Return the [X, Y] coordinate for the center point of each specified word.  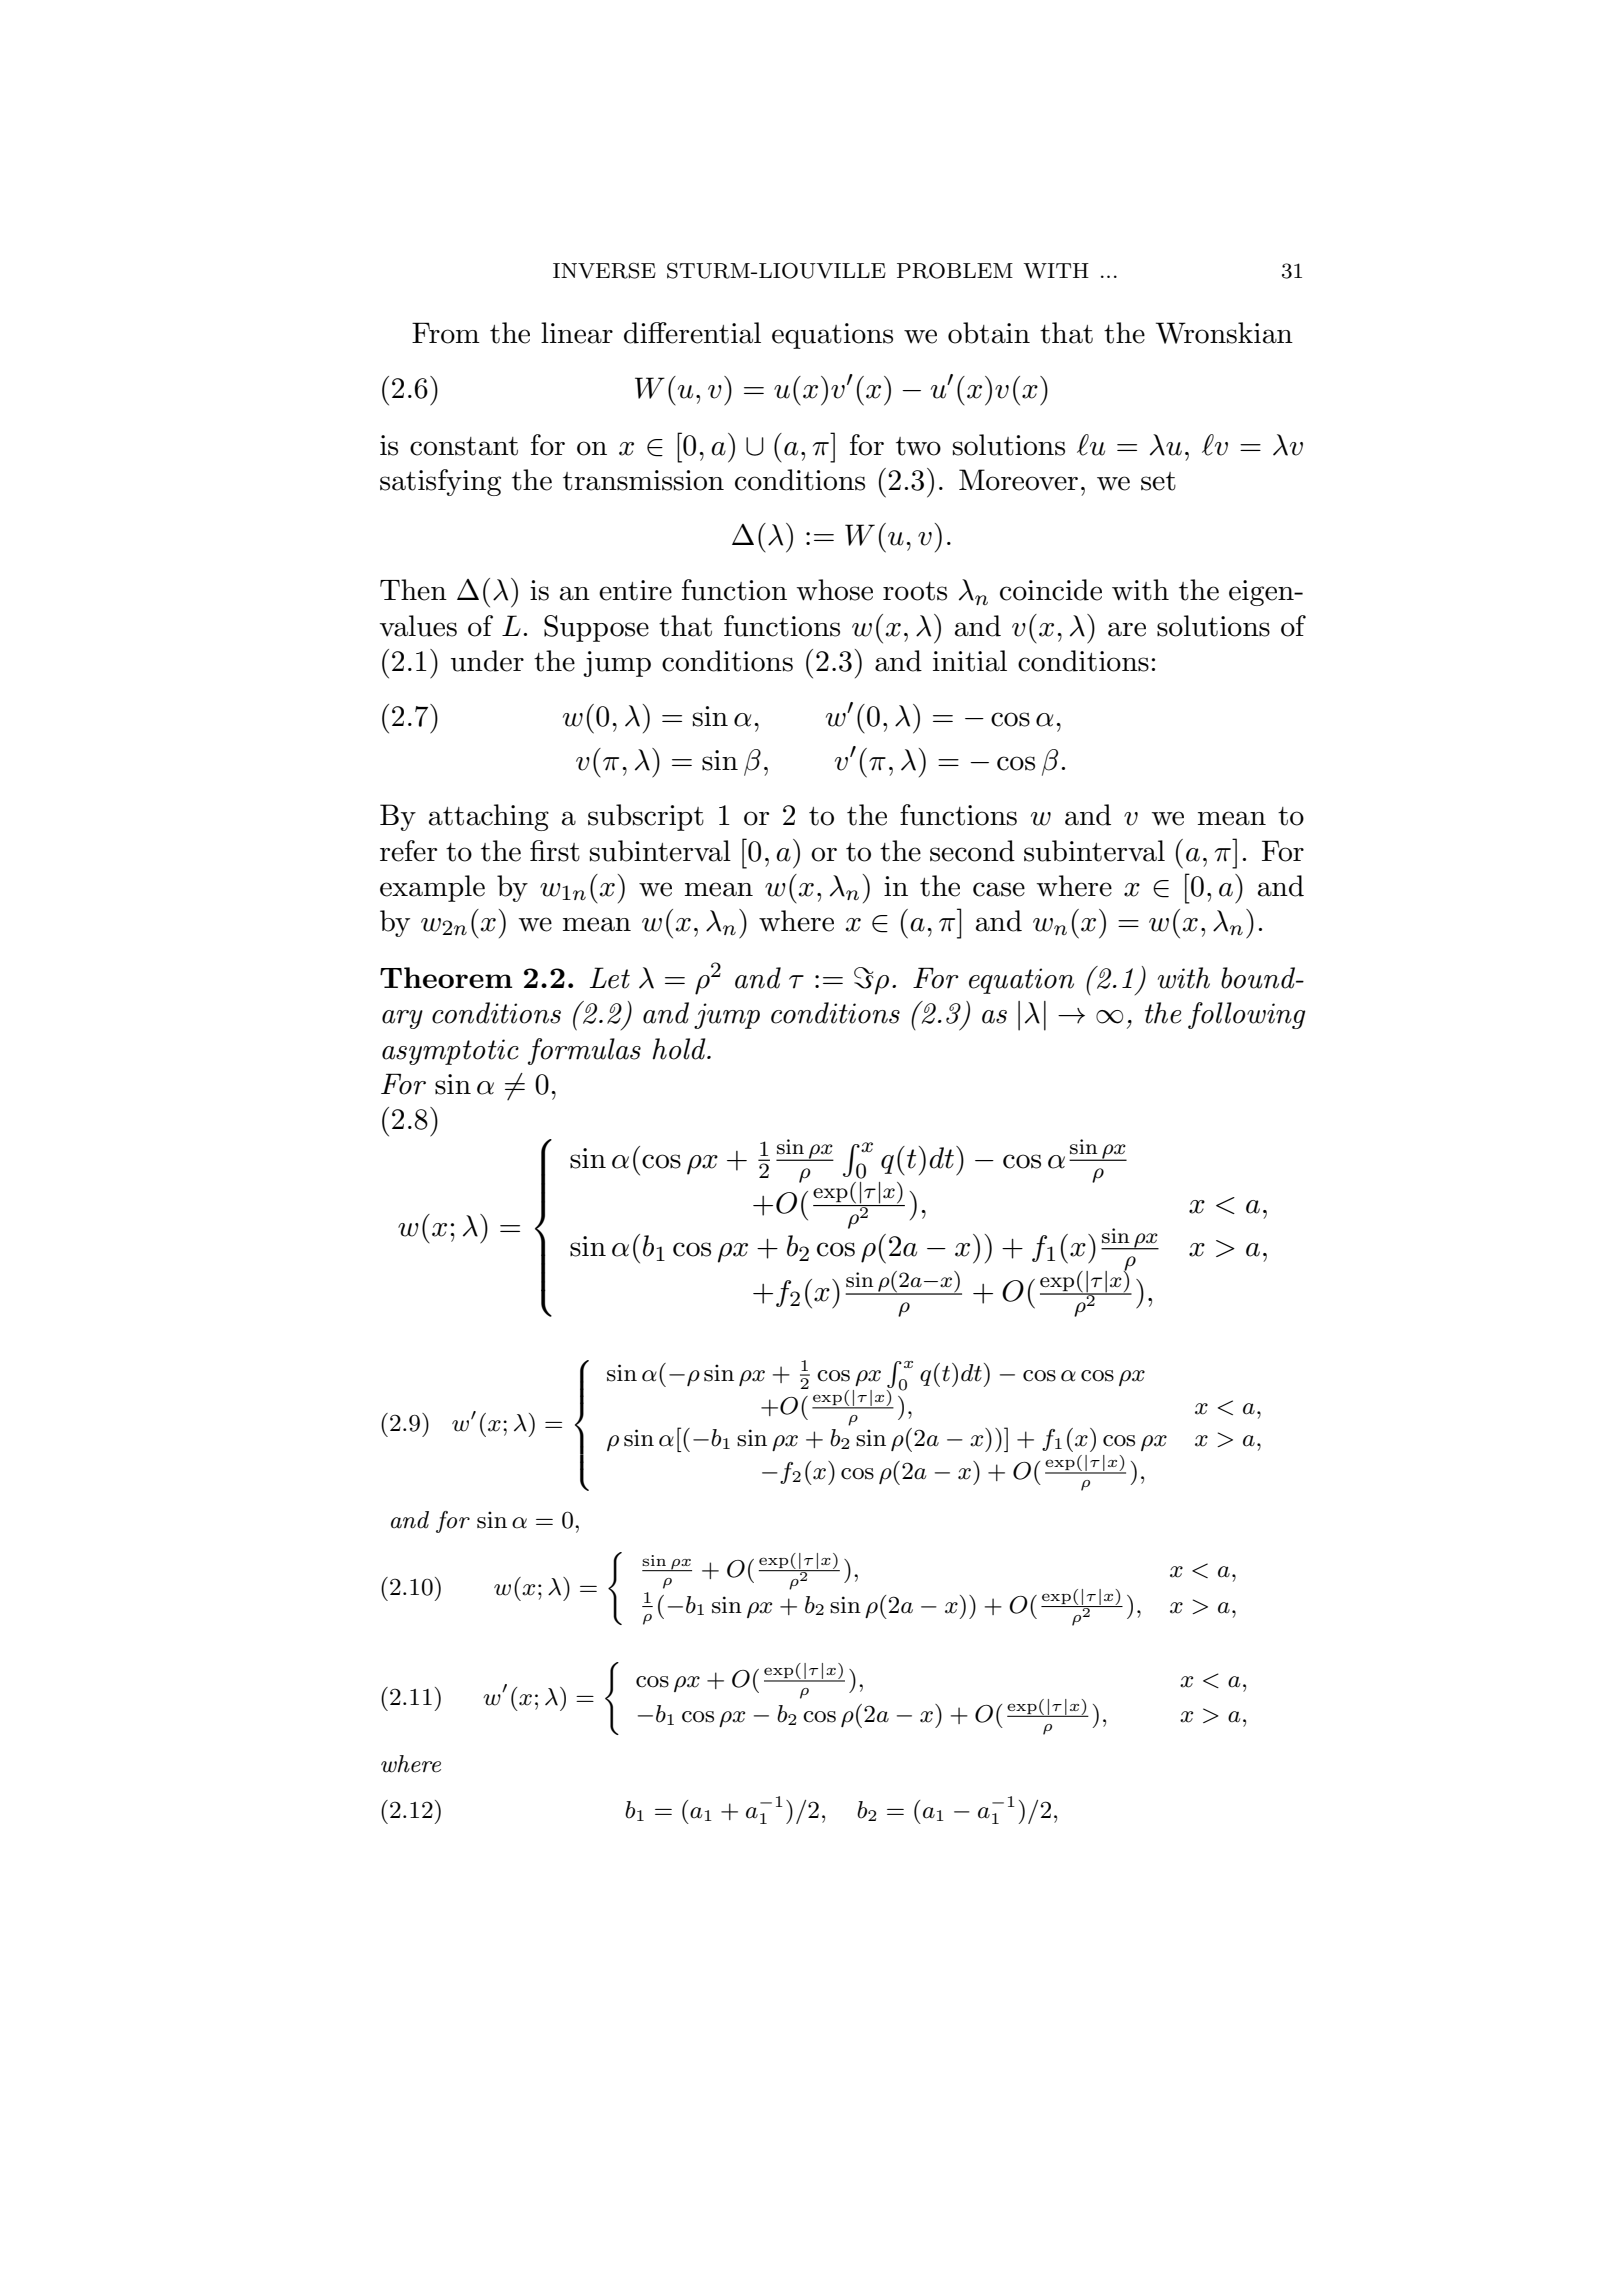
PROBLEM [955, 270]
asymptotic [450, 1052]
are [1127, 629]
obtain [989, 333]
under [487, 661]
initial [970, 661]
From [446, 333]
